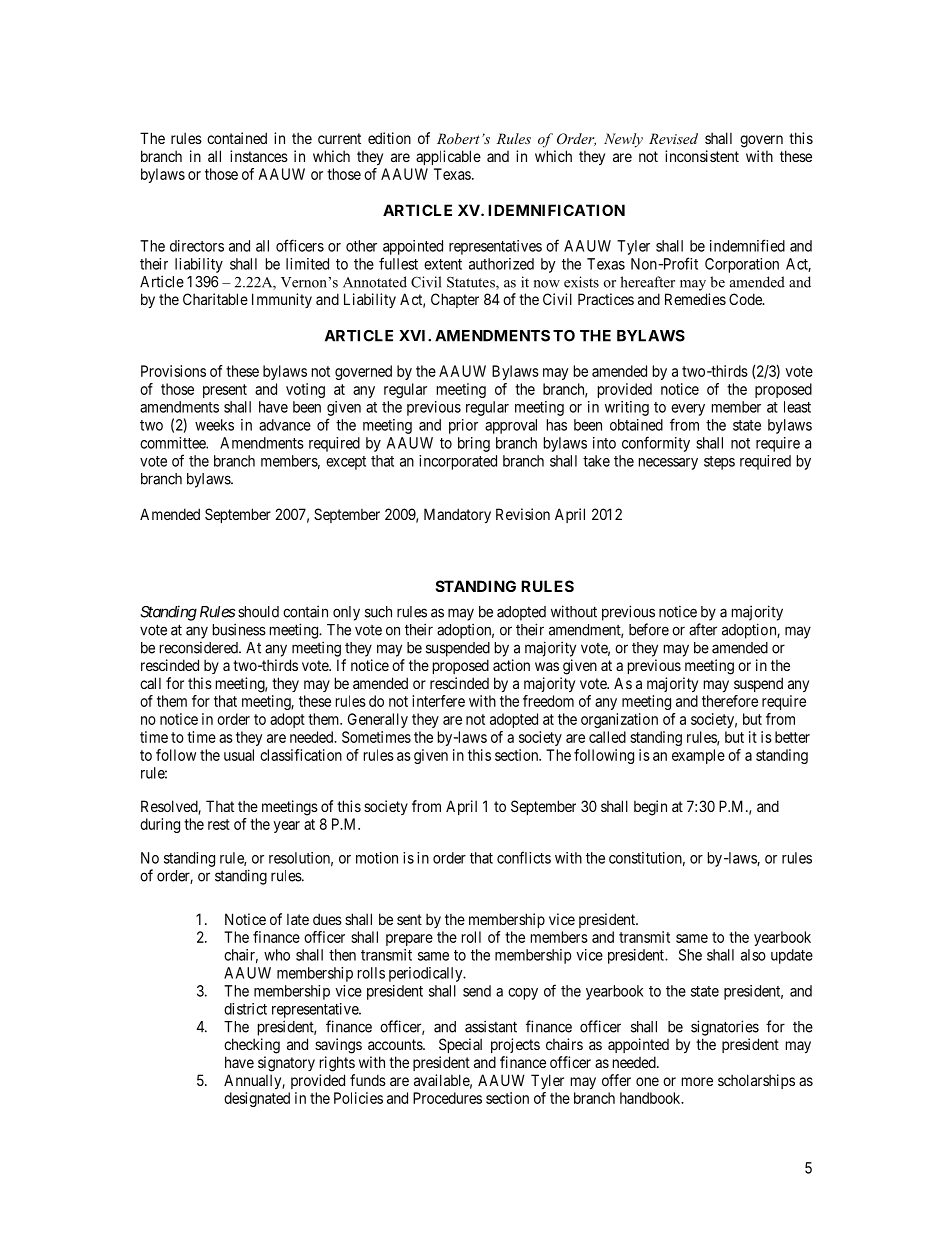 The height and width of the document is (1233, 952). Describe the element at coordinates (214, 425) in the document. I see `weeks` at that location.
